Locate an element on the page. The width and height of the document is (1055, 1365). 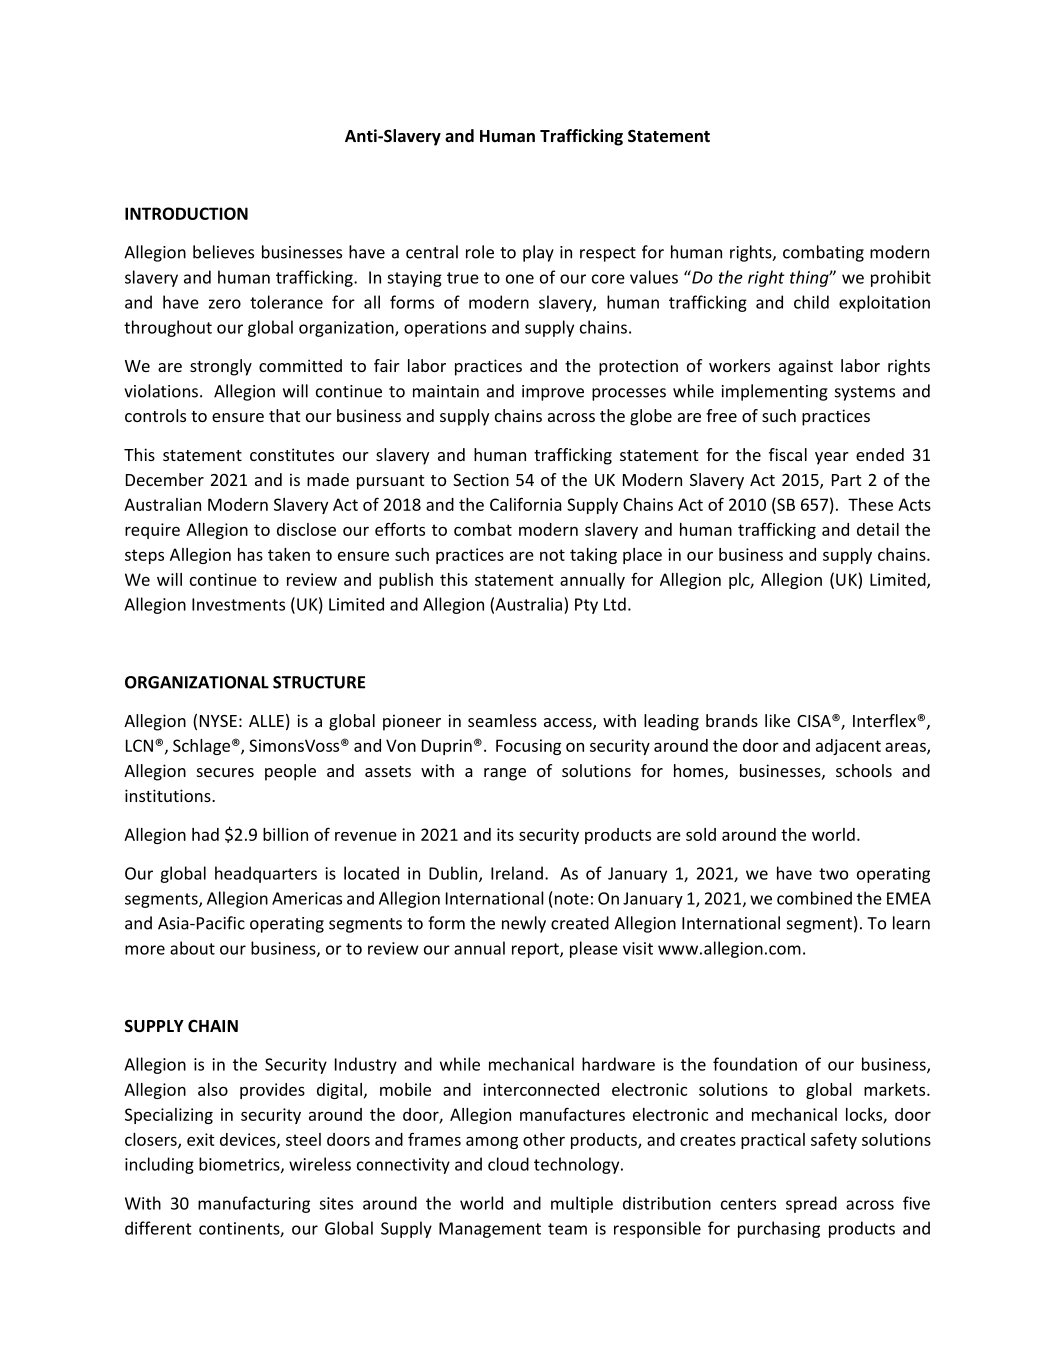
California is located at coordinates (526, 504).
